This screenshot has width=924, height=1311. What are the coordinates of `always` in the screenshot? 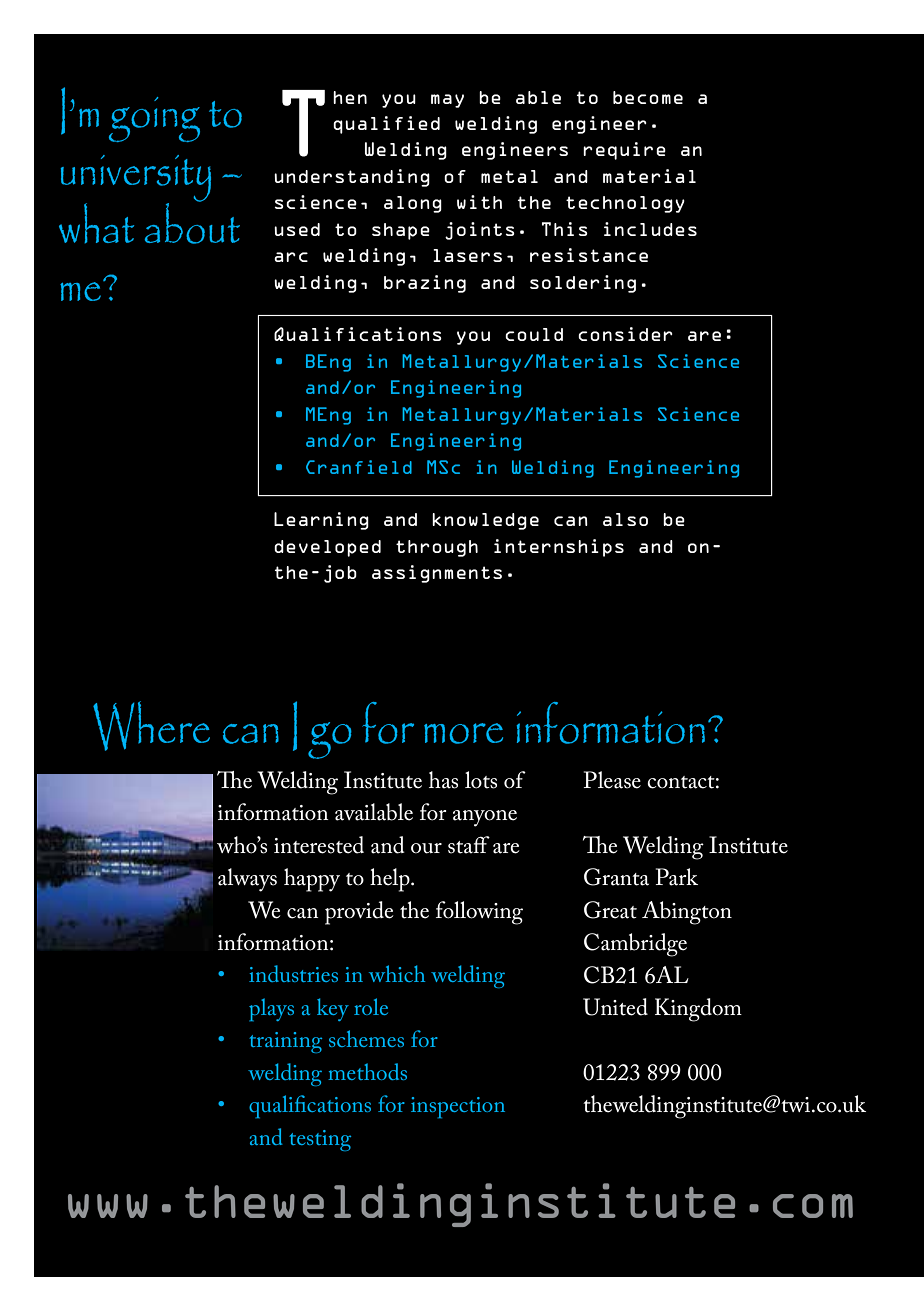 It's located at (247, 880).
